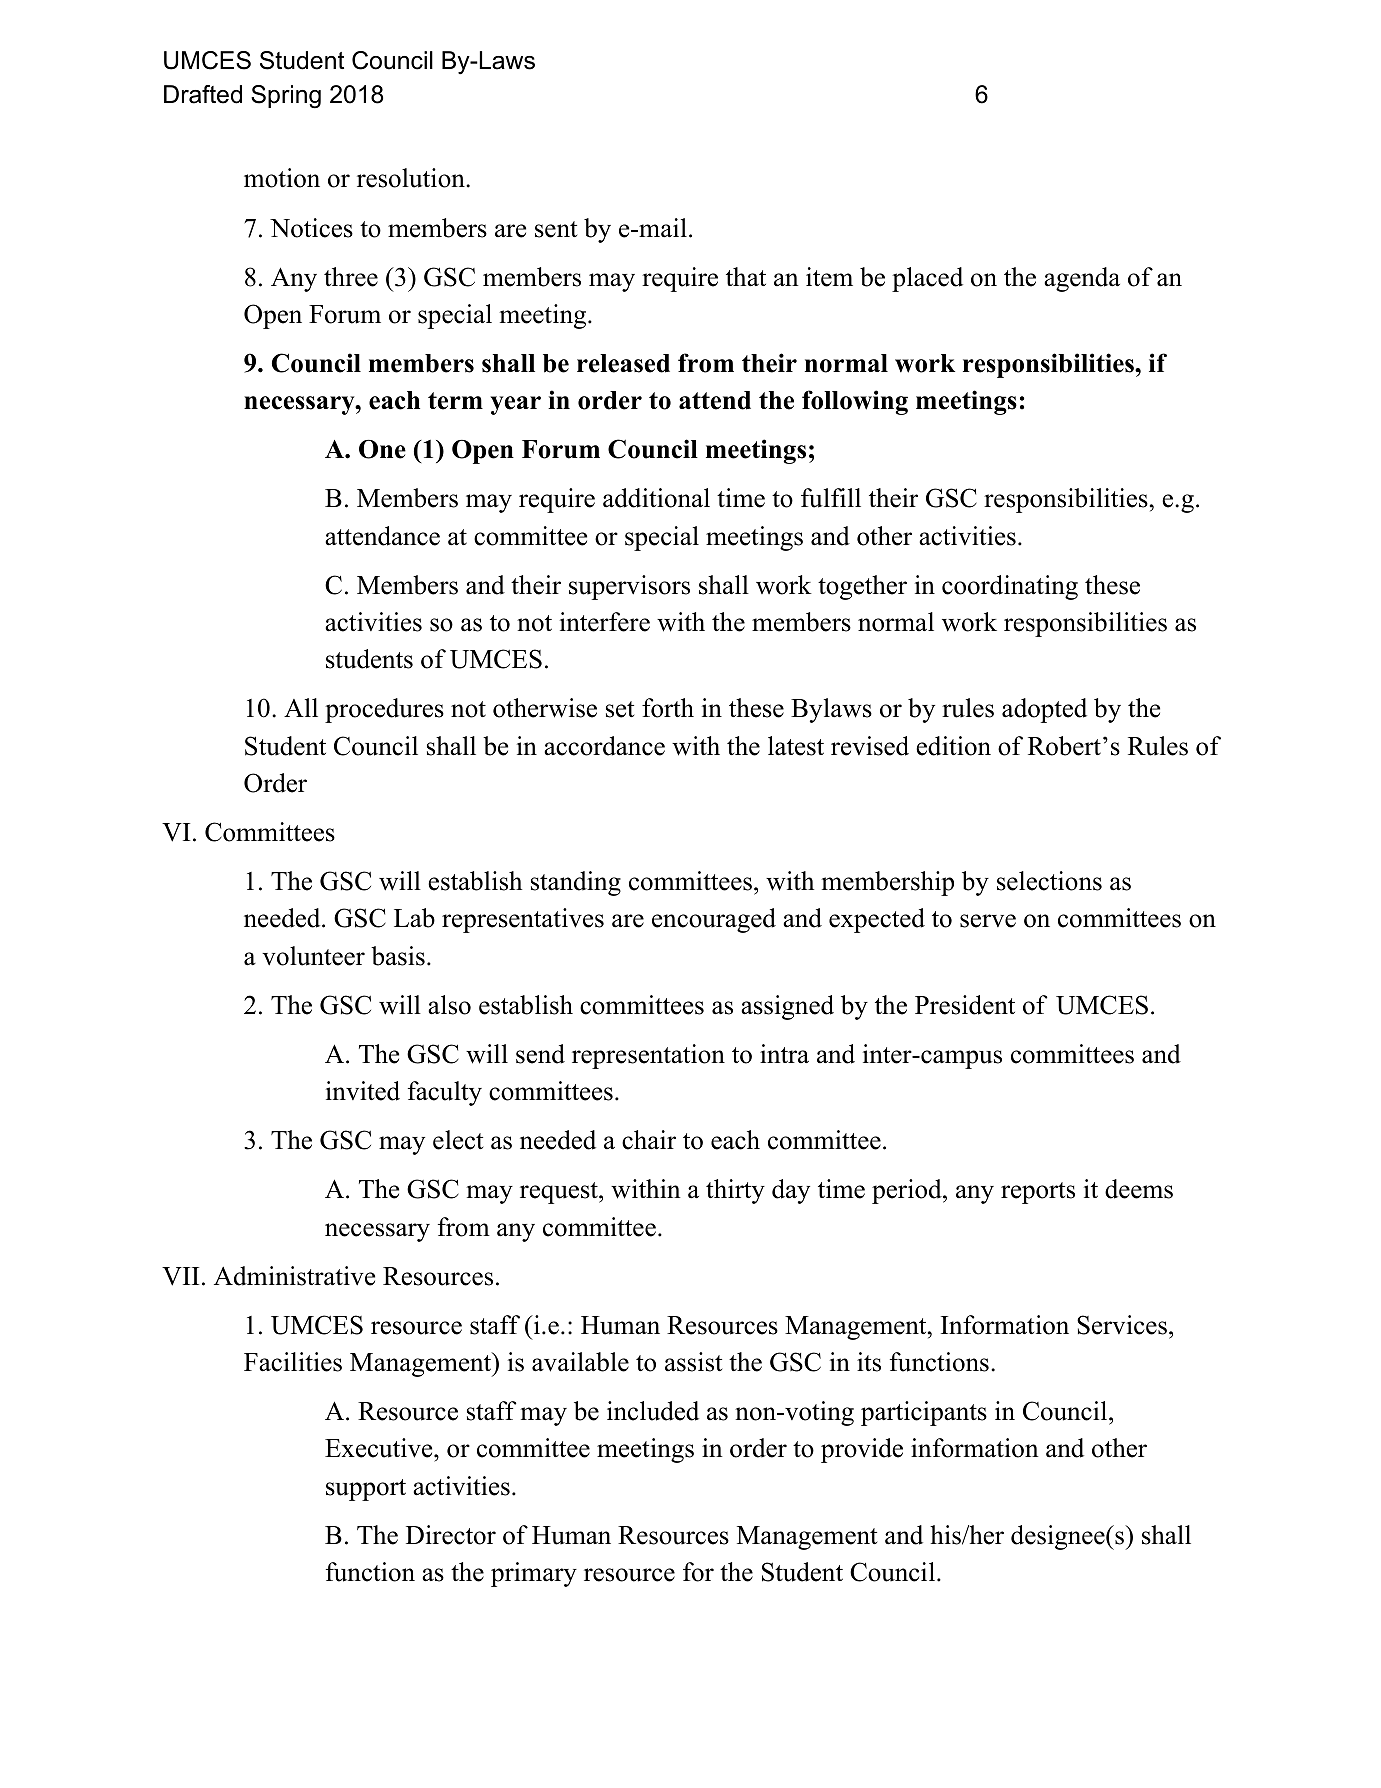  I want to click on motion, so click(282, 178).
